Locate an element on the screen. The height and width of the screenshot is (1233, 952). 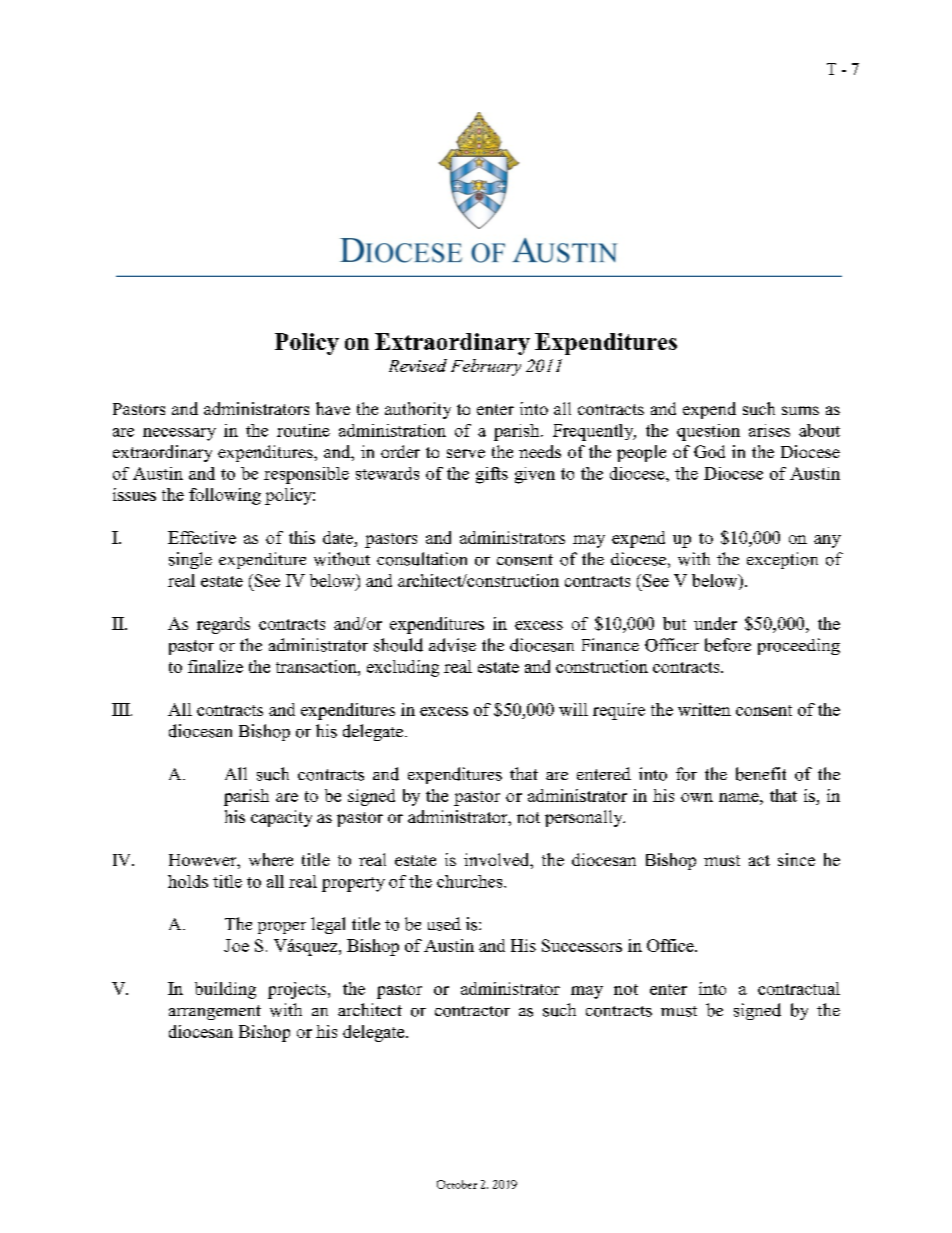
written is located at coordinates (704, 709).
